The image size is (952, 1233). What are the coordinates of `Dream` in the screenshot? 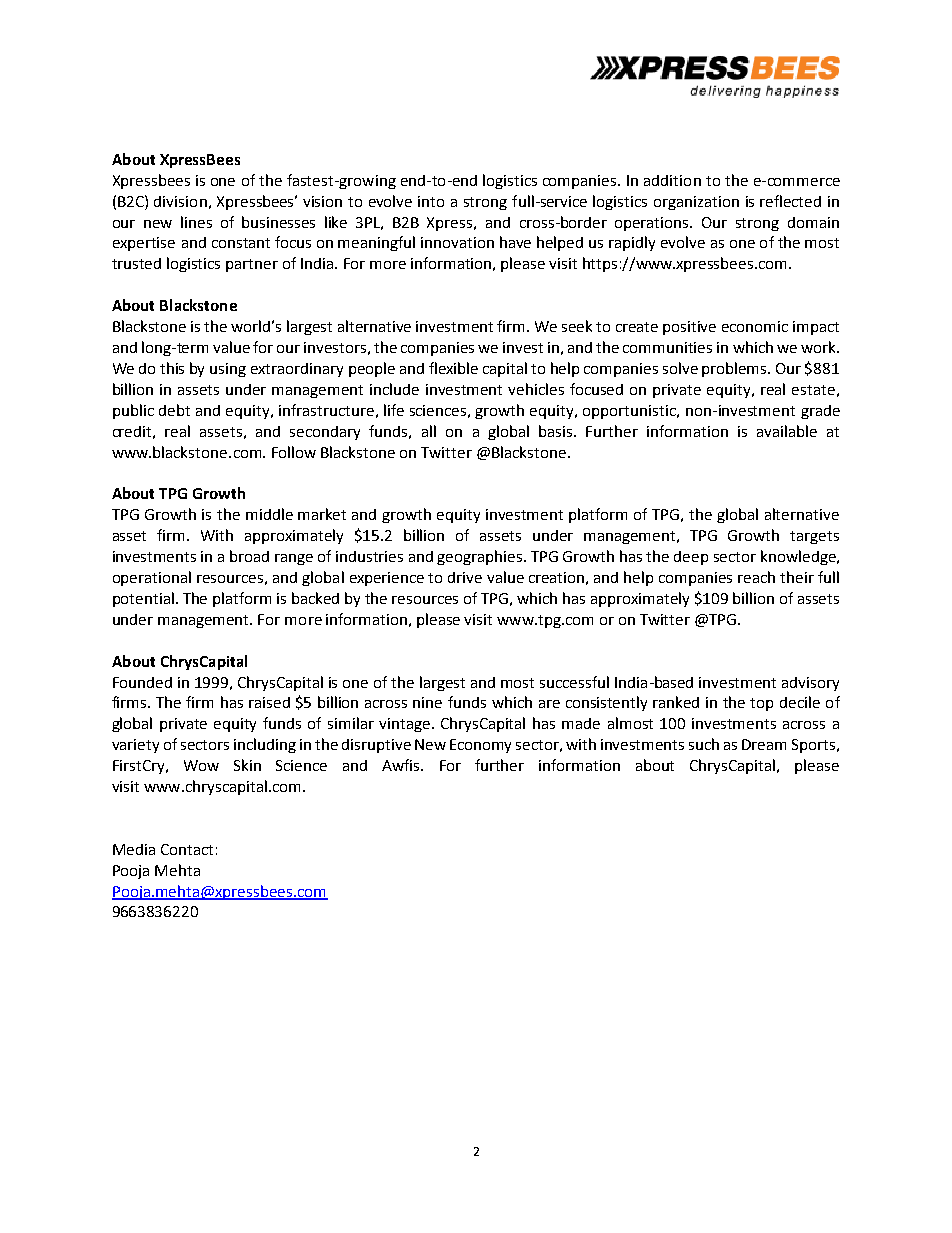 It's located at (764, 744).
